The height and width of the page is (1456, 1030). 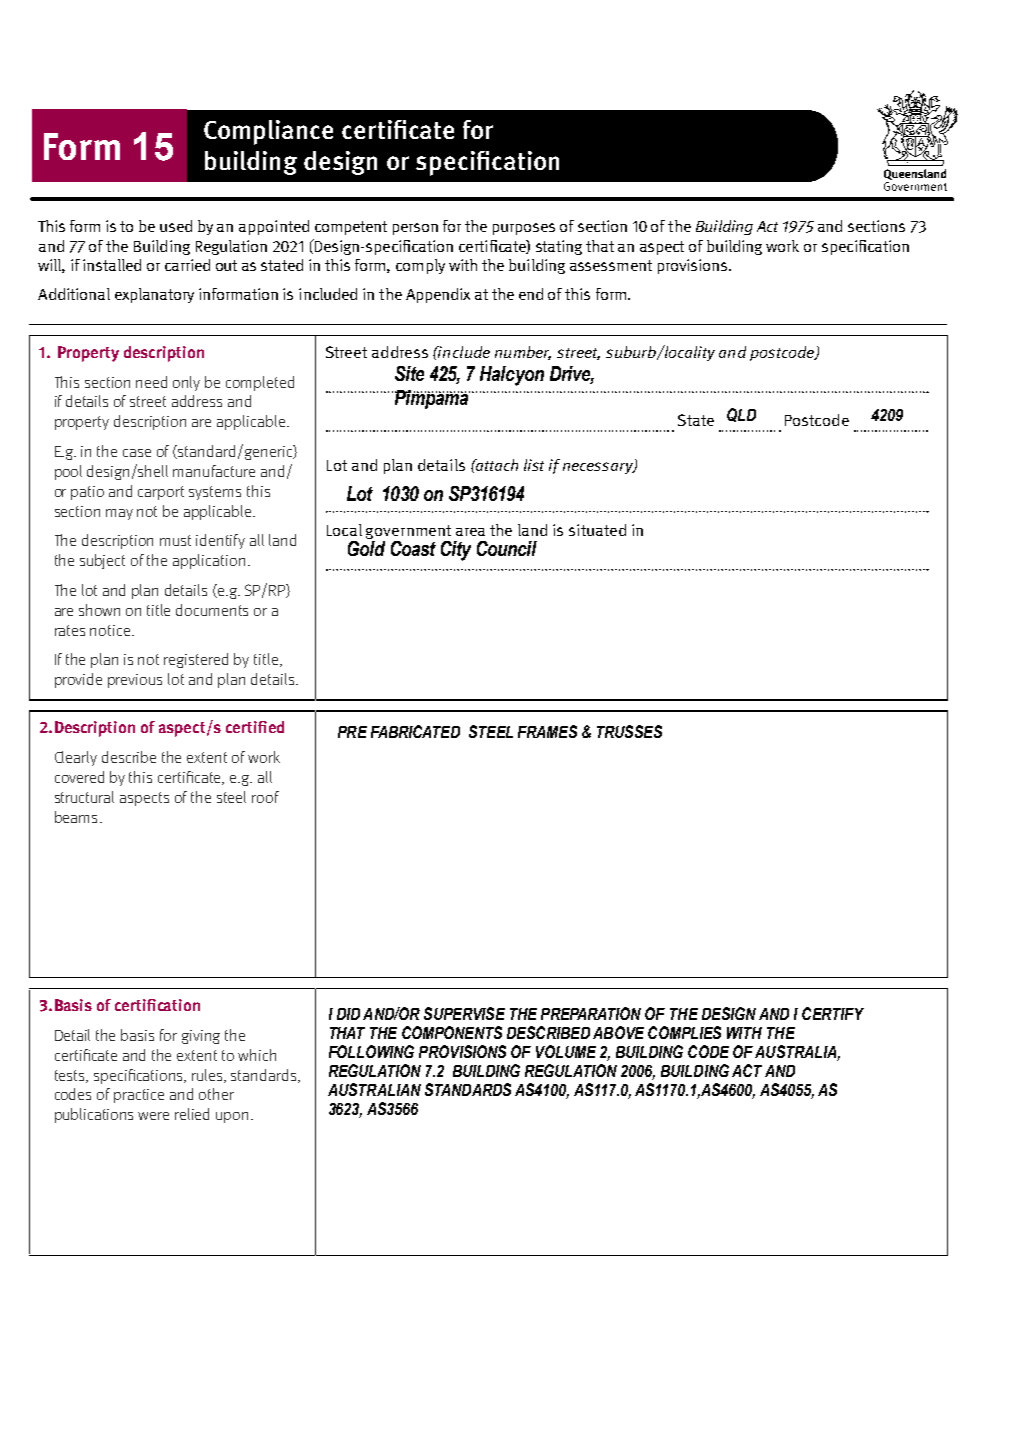 What do you see at coordinates (151, 382) in the page?
I see `need` at bounding box center [151, 382].
